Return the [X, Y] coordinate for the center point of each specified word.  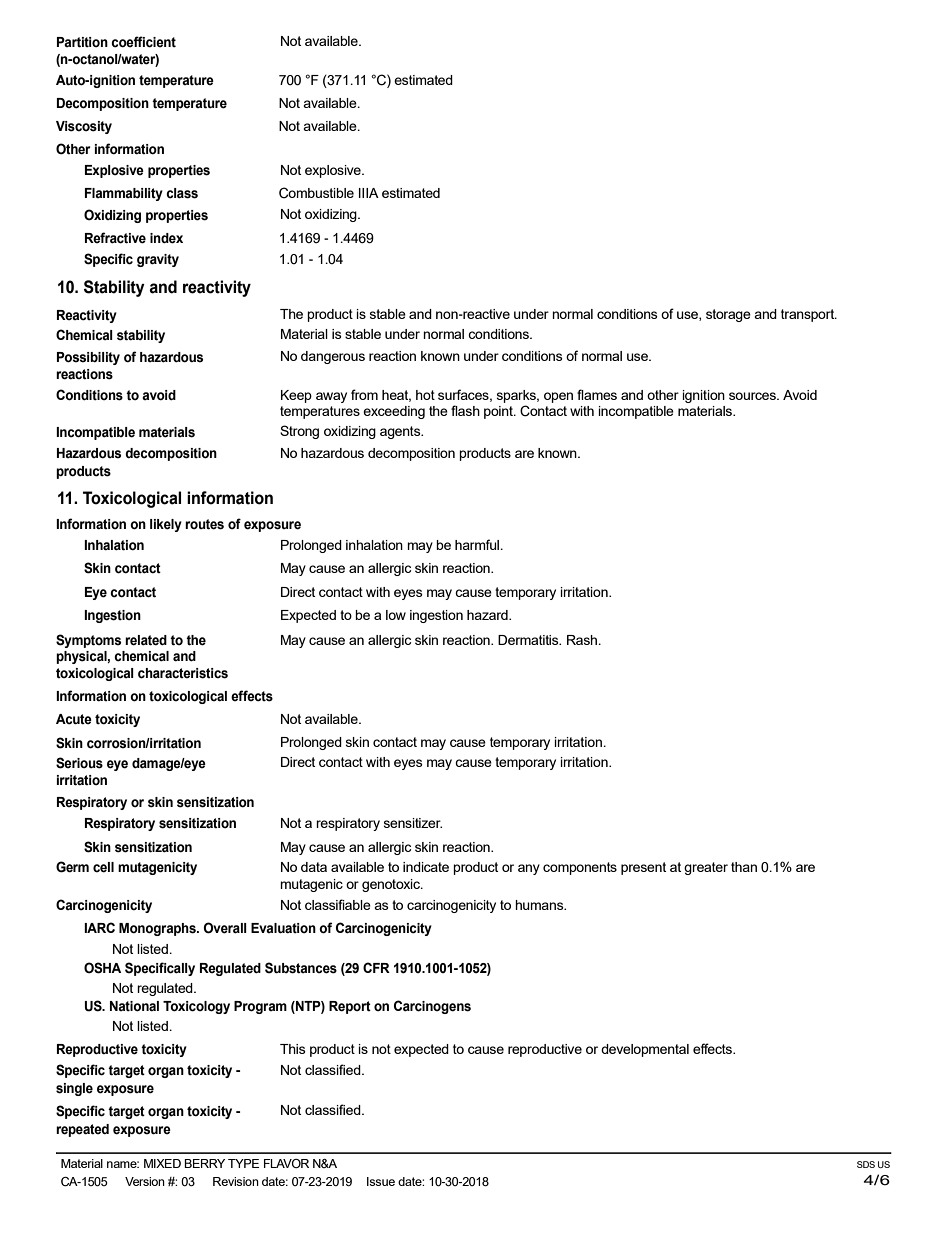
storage [728, 315]
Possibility [88, 358]
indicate [426, 867]
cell [103, 867]
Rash [583, 640]
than [744, 867]
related [146, 640]
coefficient [143, 42]
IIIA [369, 193]
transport [809, 315]
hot [425, 395]
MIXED [162, 1163]
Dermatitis [529, 640]
